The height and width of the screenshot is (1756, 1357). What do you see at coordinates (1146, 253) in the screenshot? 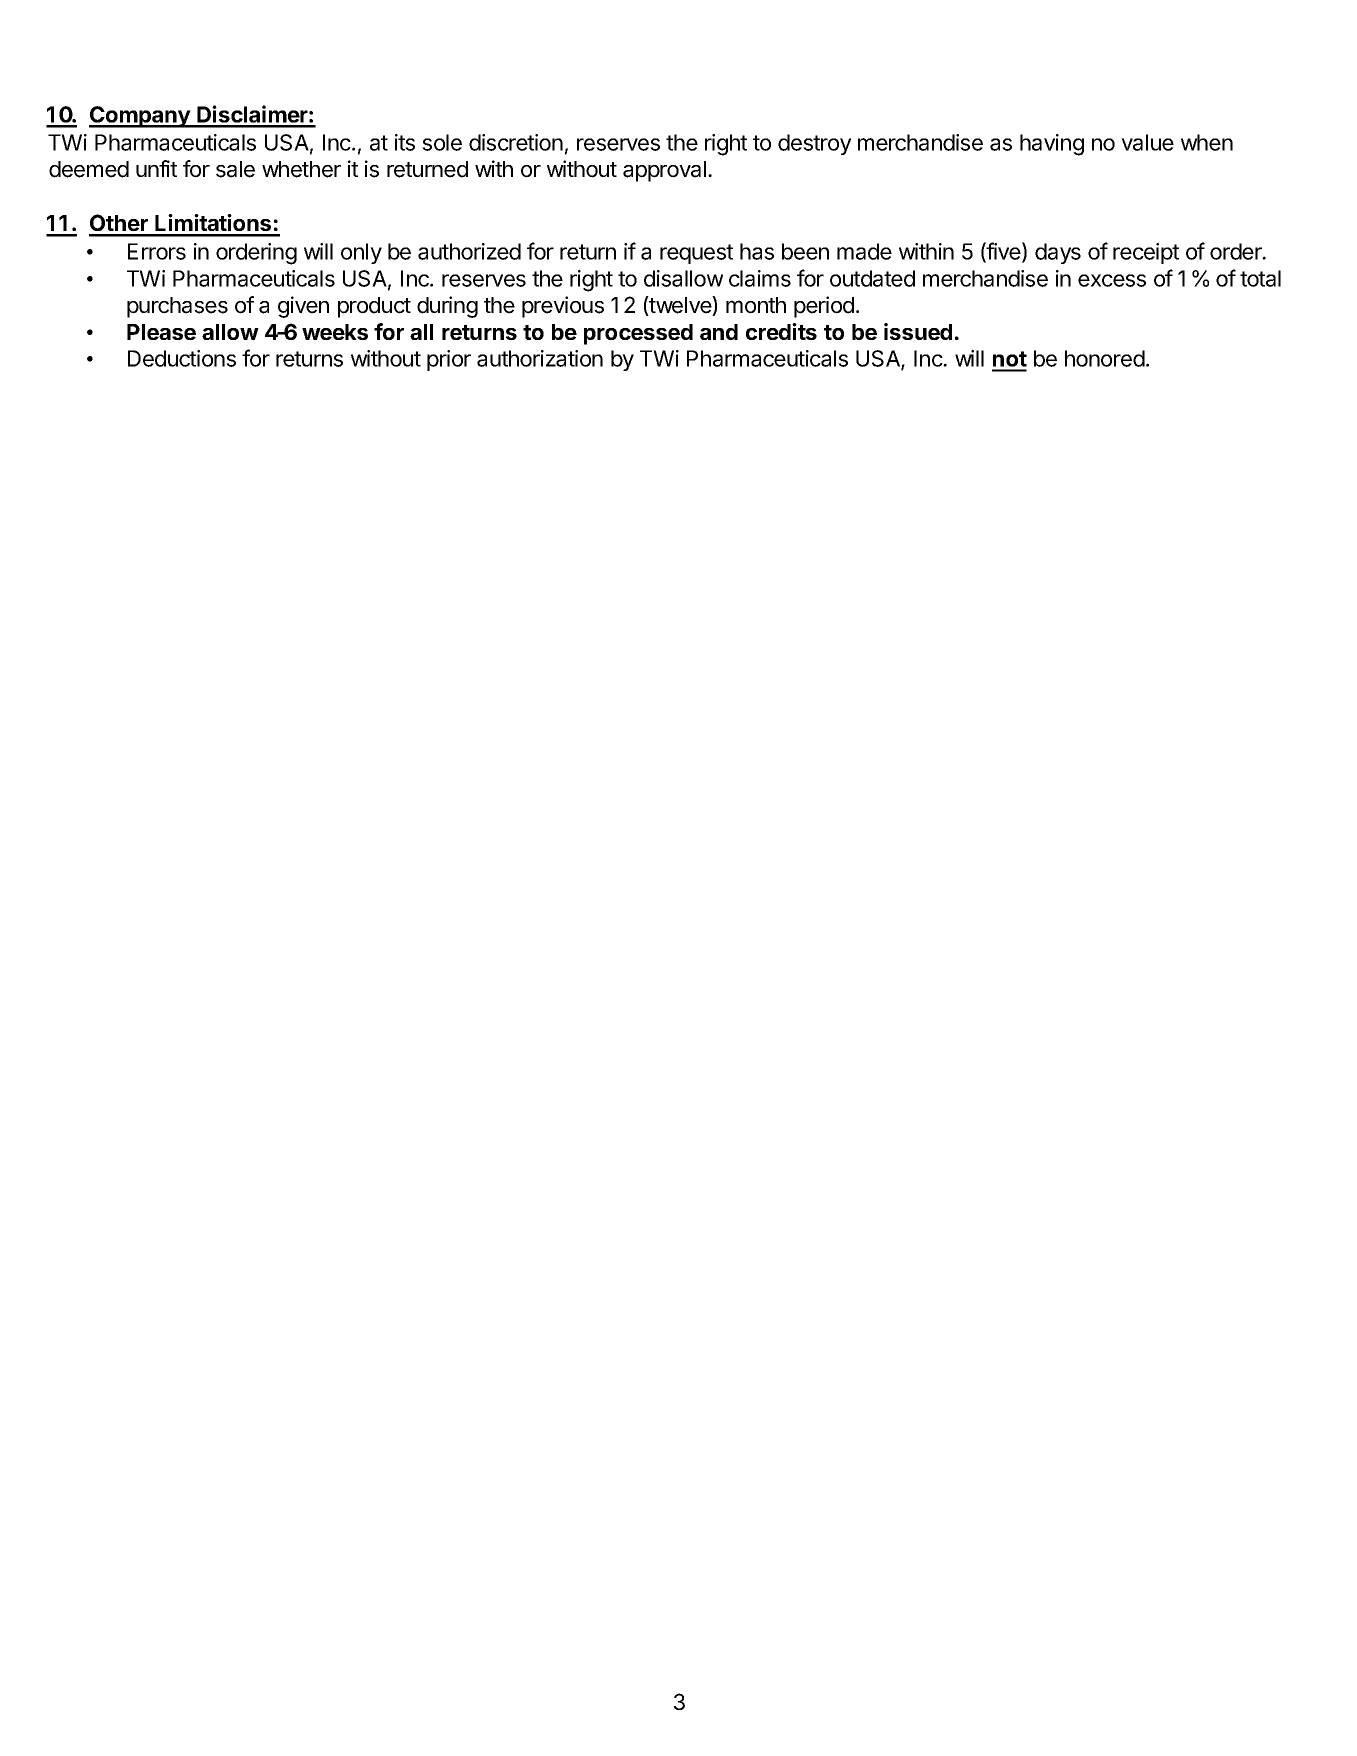
I see `receipt` at bounding box center [1146, 253].
